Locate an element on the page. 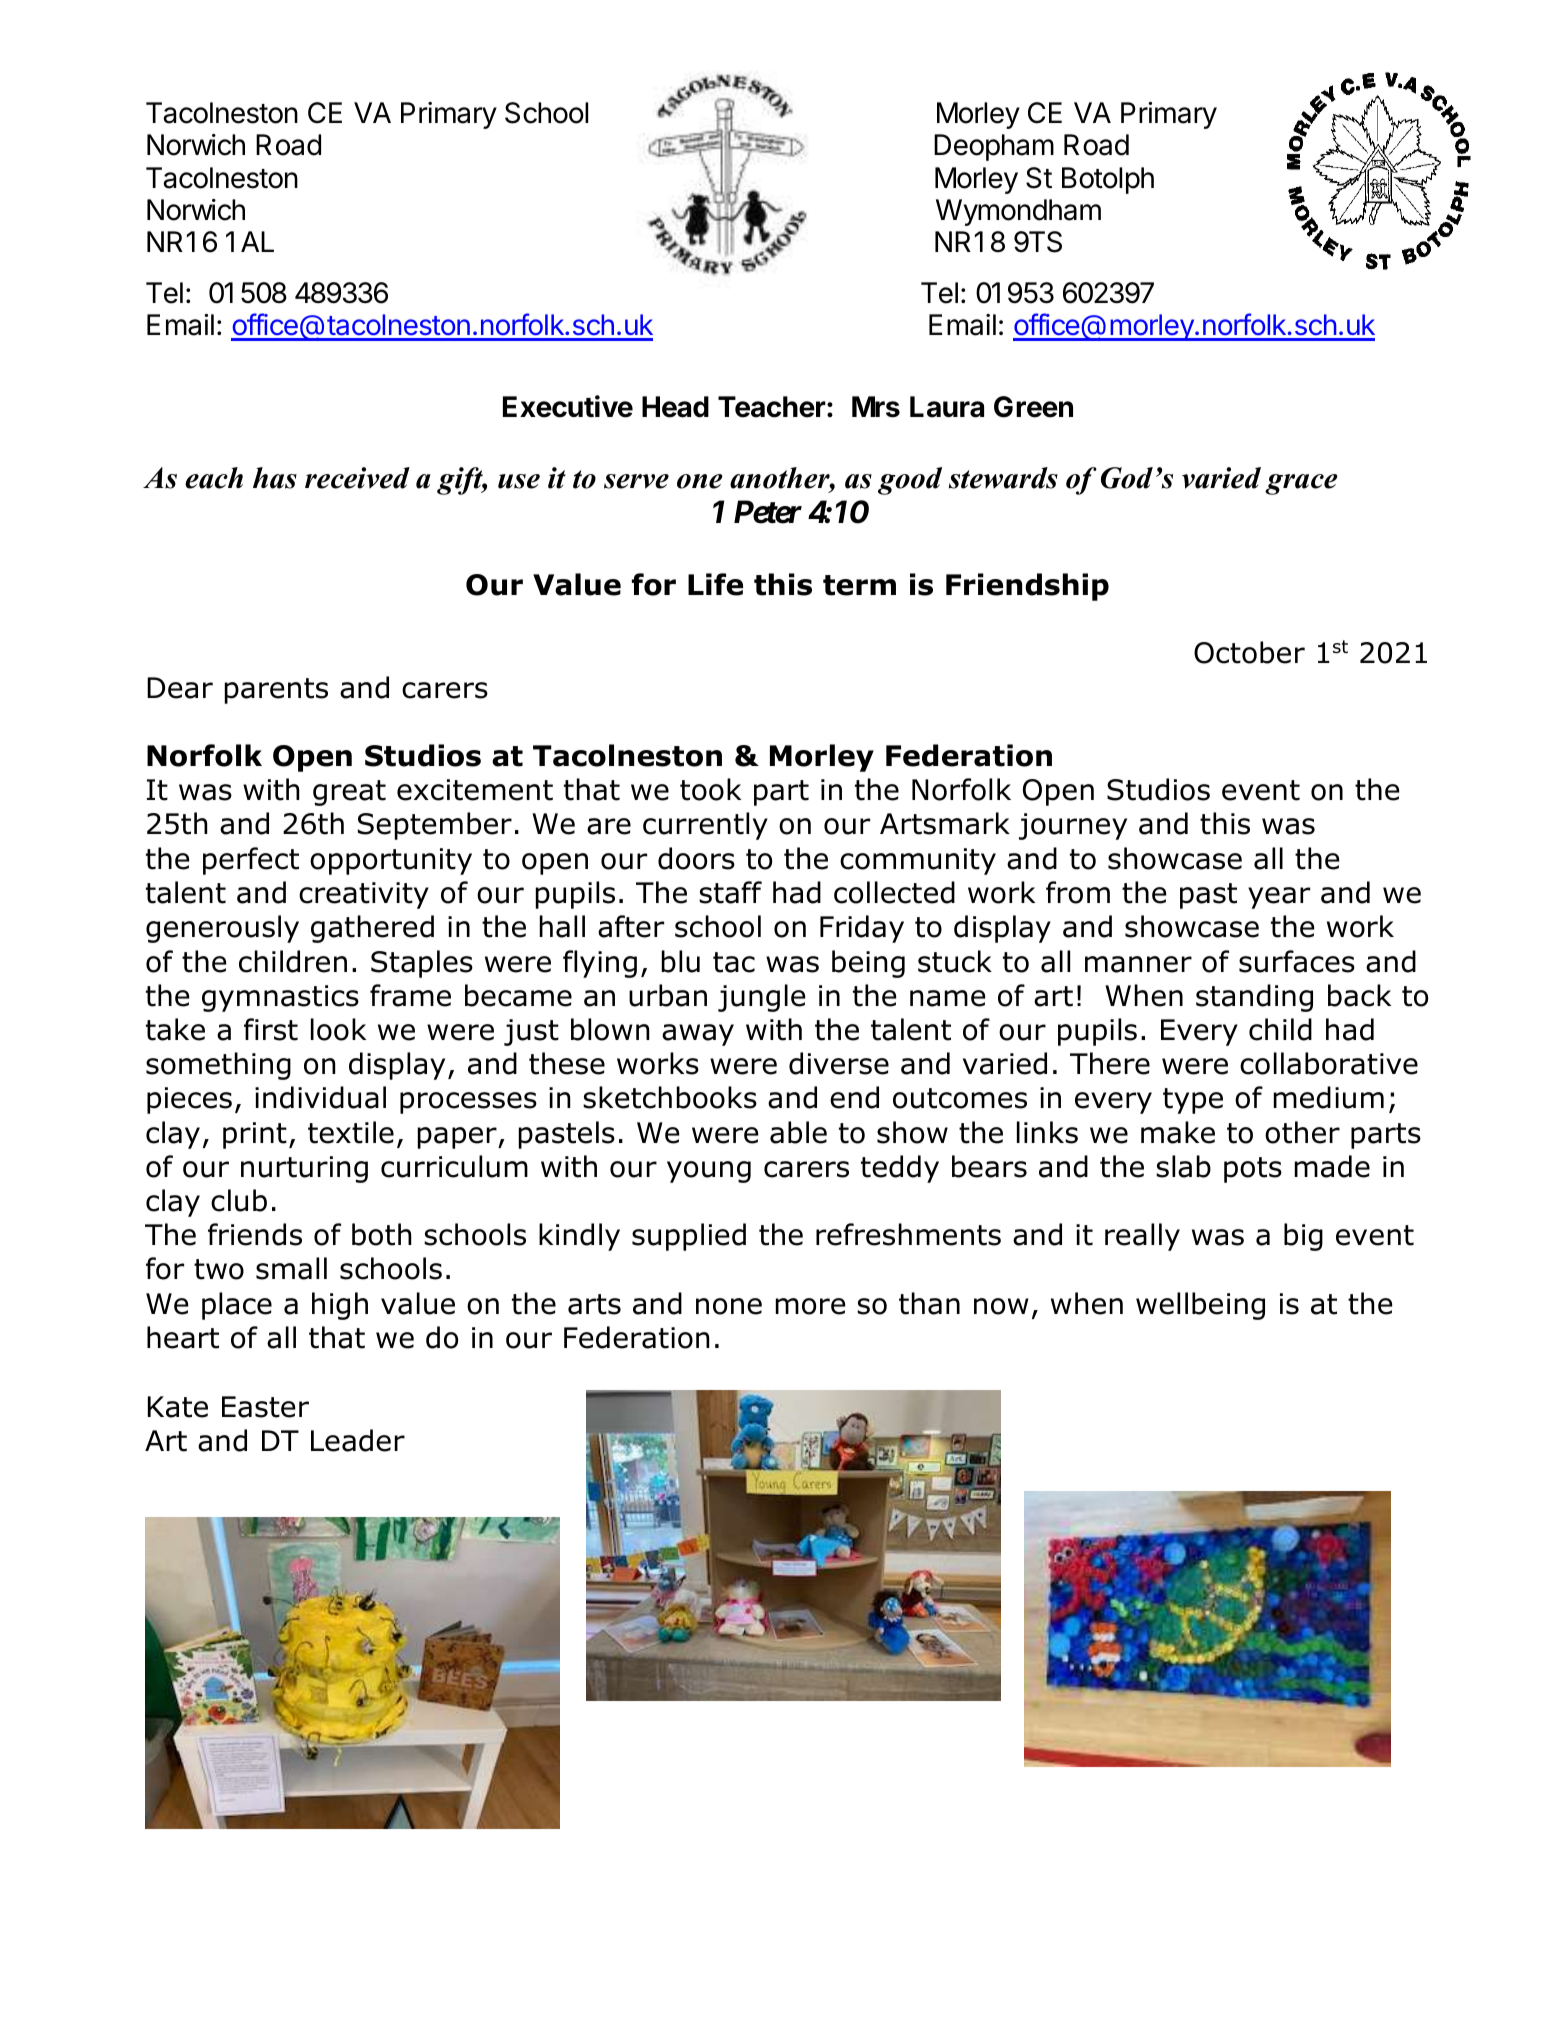 This image has width=1567, height=2028. creativity is located at coordinates (364, 895).
